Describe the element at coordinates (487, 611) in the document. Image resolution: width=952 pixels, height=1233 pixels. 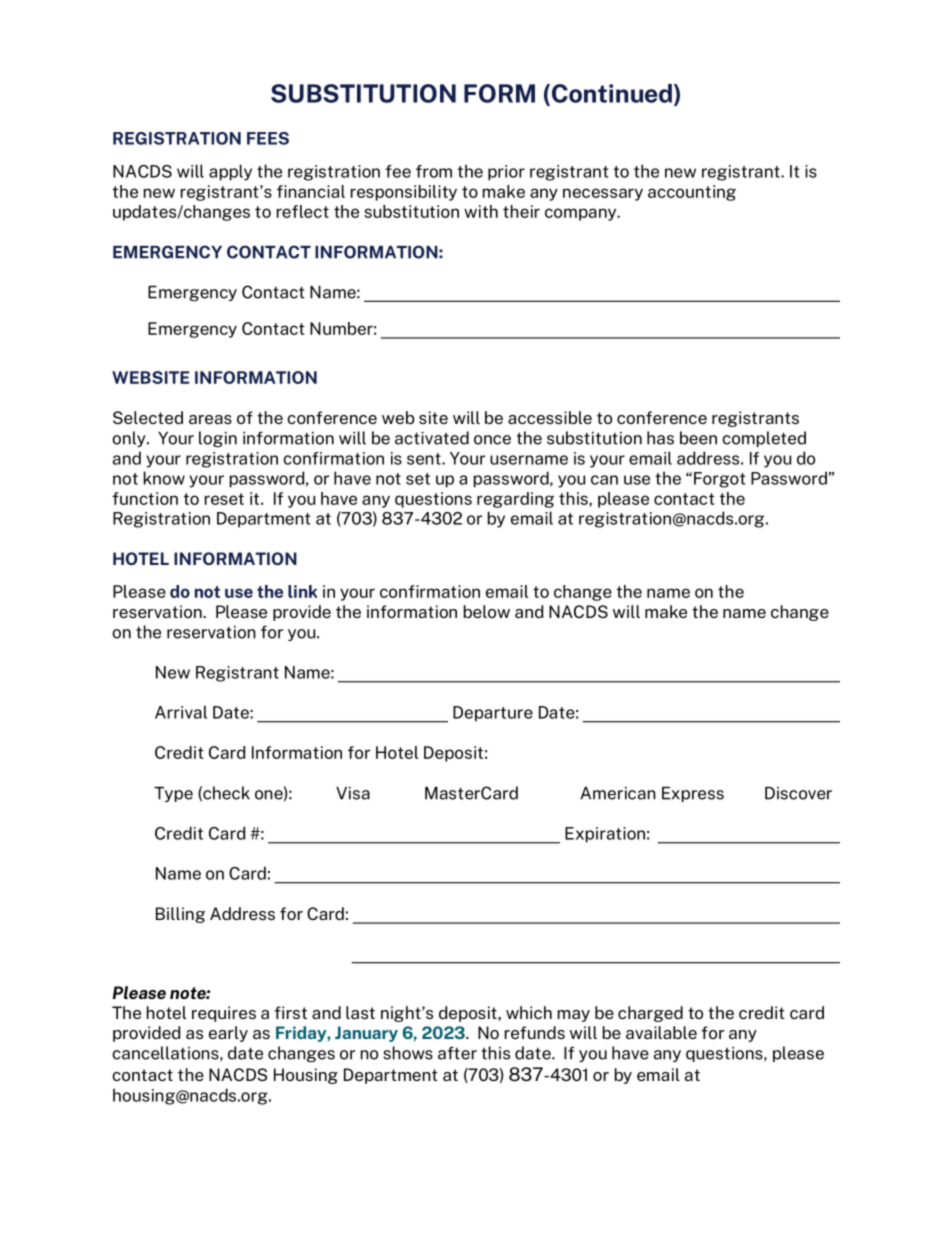
I see `below` at that location.
